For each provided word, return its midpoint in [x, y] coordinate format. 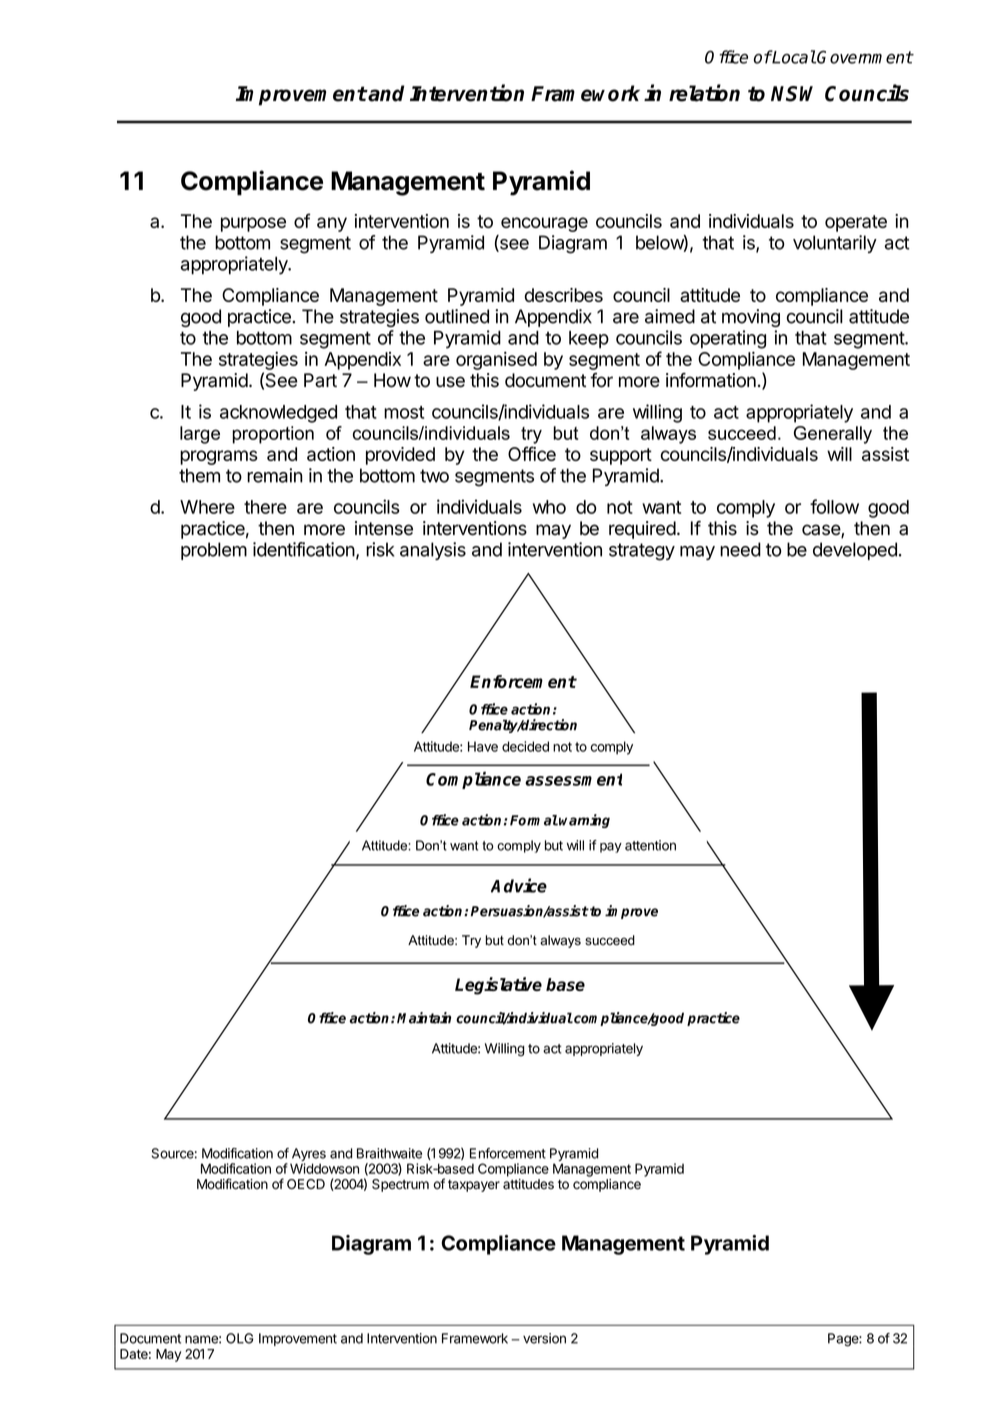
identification [304, 549]
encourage [544, 224]
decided [525, 746]
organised [496, 361]
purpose [253, 224]
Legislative [498, 986]
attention [650, 845]
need [740, 549]
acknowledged [278, 414]
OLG [239, 1338]
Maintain [424, 1018]
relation [704, 93]
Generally [833, 435]
